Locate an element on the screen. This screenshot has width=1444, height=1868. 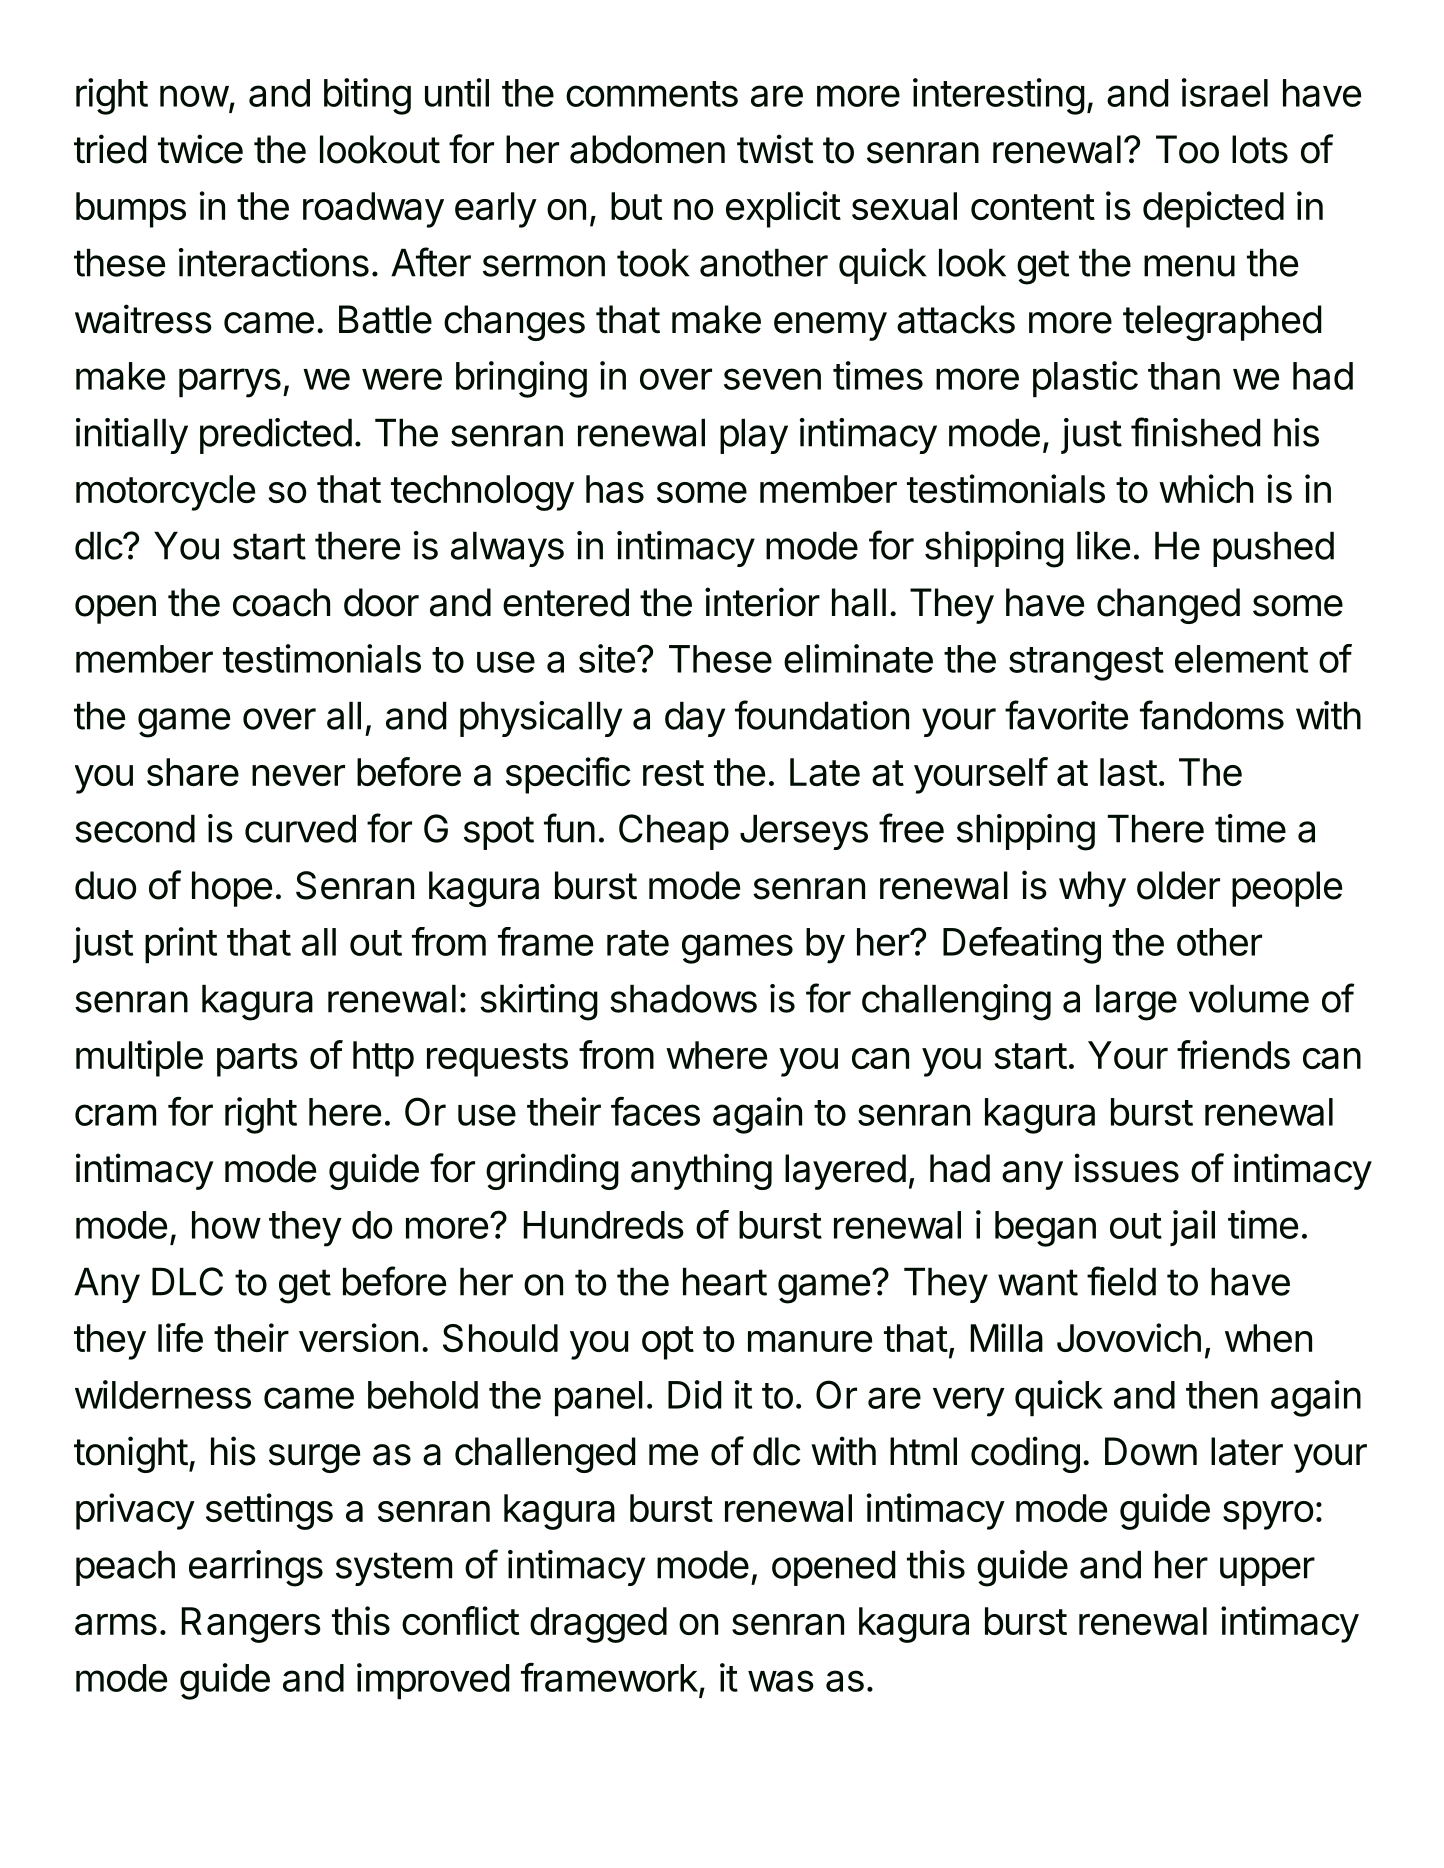
israel is located at coordinates (1225, 92).
